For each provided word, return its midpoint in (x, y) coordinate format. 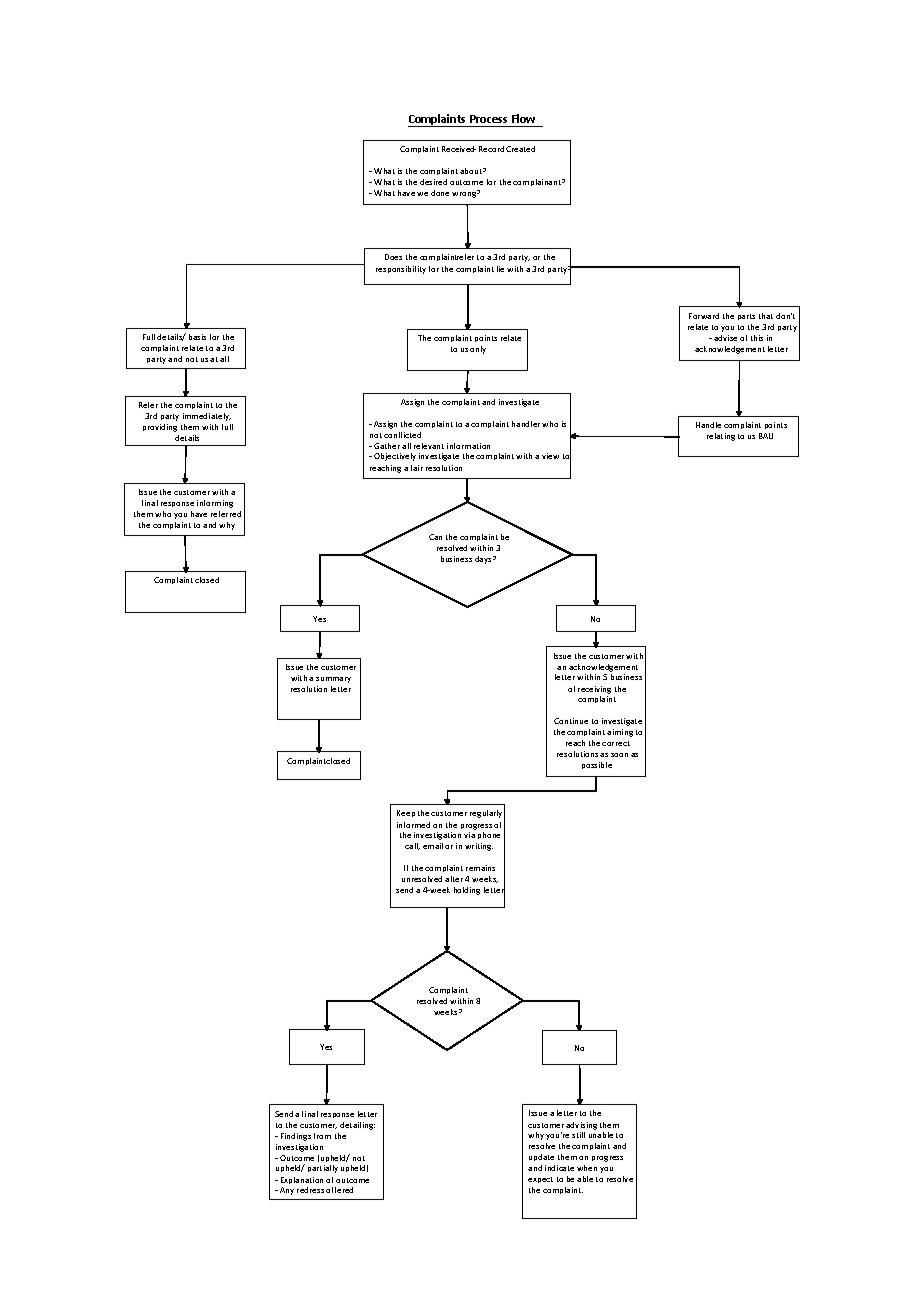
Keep (406, 813)
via (469, 835)
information (468, 446)
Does (393, 257)
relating (721, 437)
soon (619, 755)
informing (215, 504)
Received (459, 149)
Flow (523, 118)
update (541, 1157)
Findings (296, 1137)
